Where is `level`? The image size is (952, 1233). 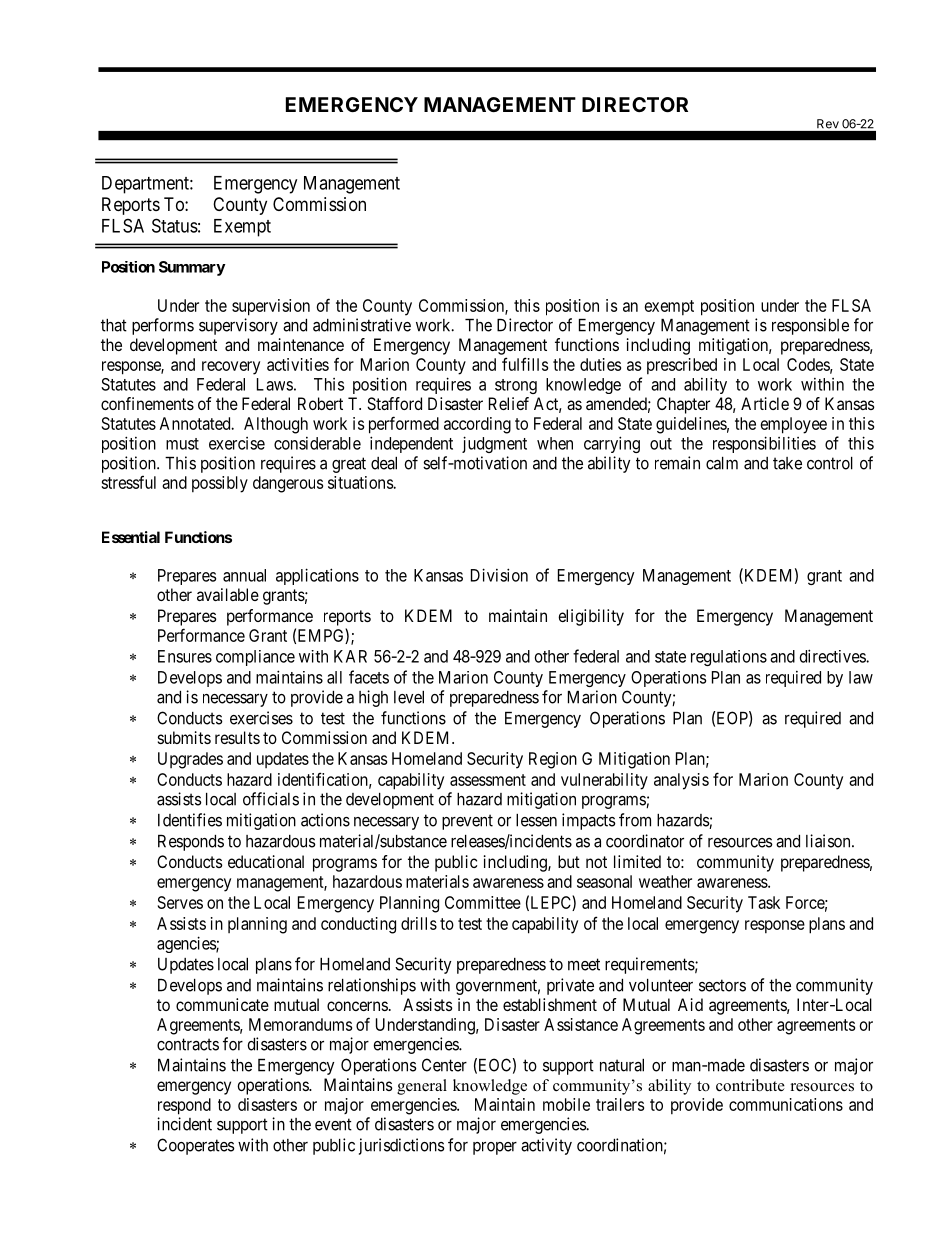 level is located at coordinates (409, 697).
